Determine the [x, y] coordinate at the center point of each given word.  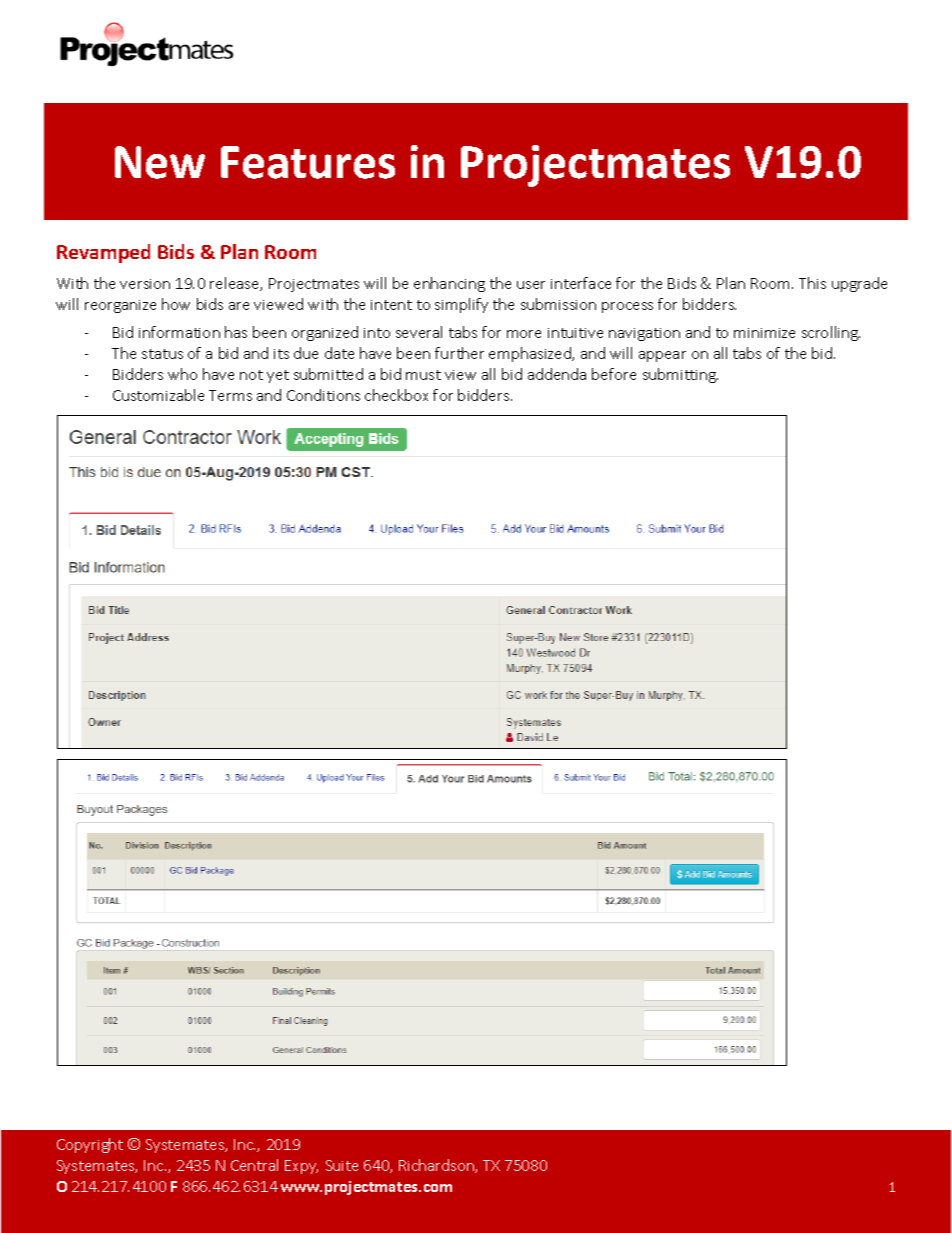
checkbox [396, 395]
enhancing [449, 284]
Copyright [90, 1145]
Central [254, 1165]
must [423, 375]
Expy [301, 1167]
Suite [342, 1165]
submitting [680, 375]
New [160, 162]
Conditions [323, 395]
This [812, 283]
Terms [230, 395]
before [614, 374]
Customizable [158, 395]
